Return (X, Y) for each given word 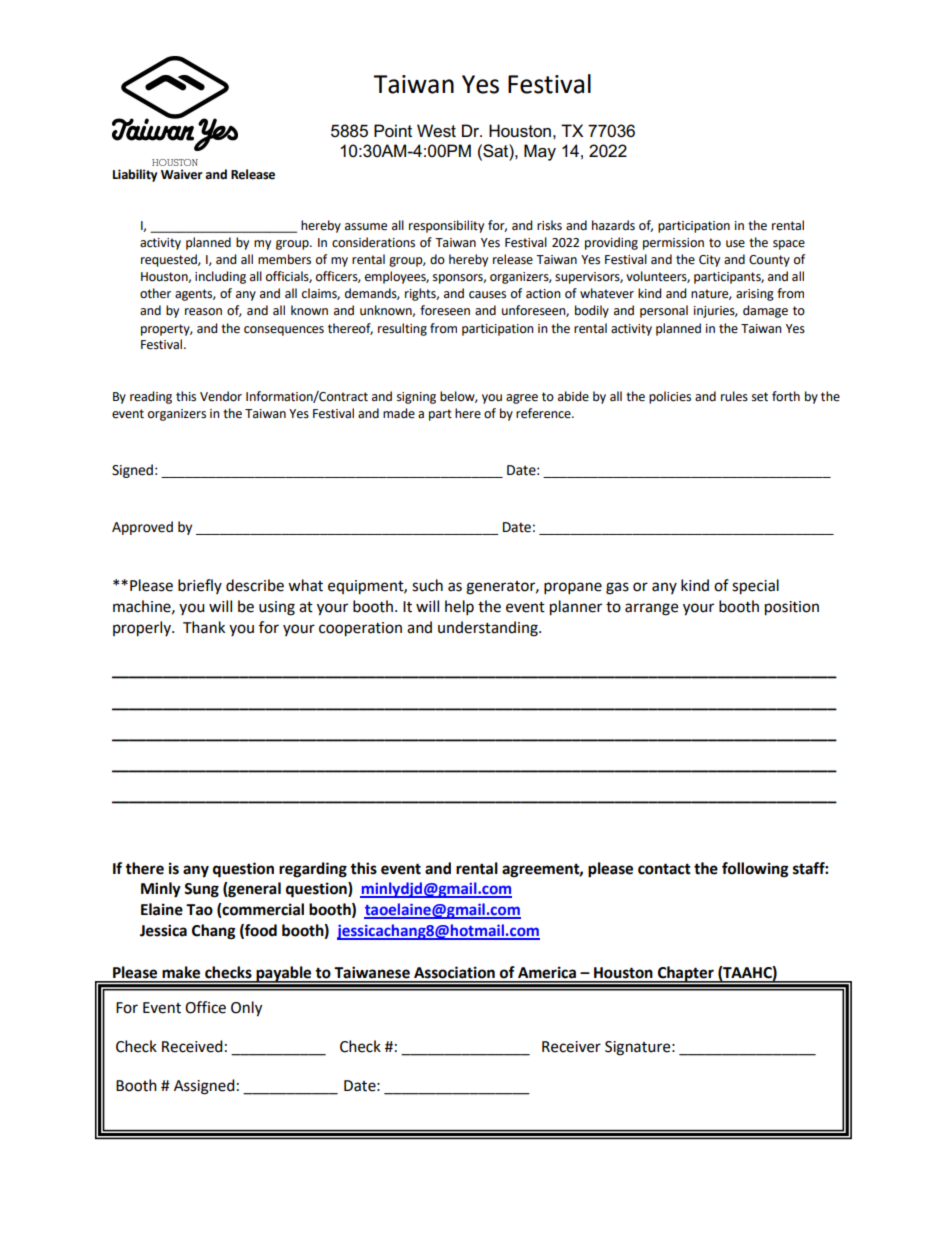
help (459, 608)
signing (416, 398)
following (755, 870)
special (755, 587)
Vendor (221, 396)
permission (673, 244)
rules (734, 396)
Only (246, 1009)
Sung (201, 890)
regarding (313, 870)
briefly (200, 586)
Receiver (571, 1047)
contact (664, 869)
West (436, 131)
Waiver (182, 174)
